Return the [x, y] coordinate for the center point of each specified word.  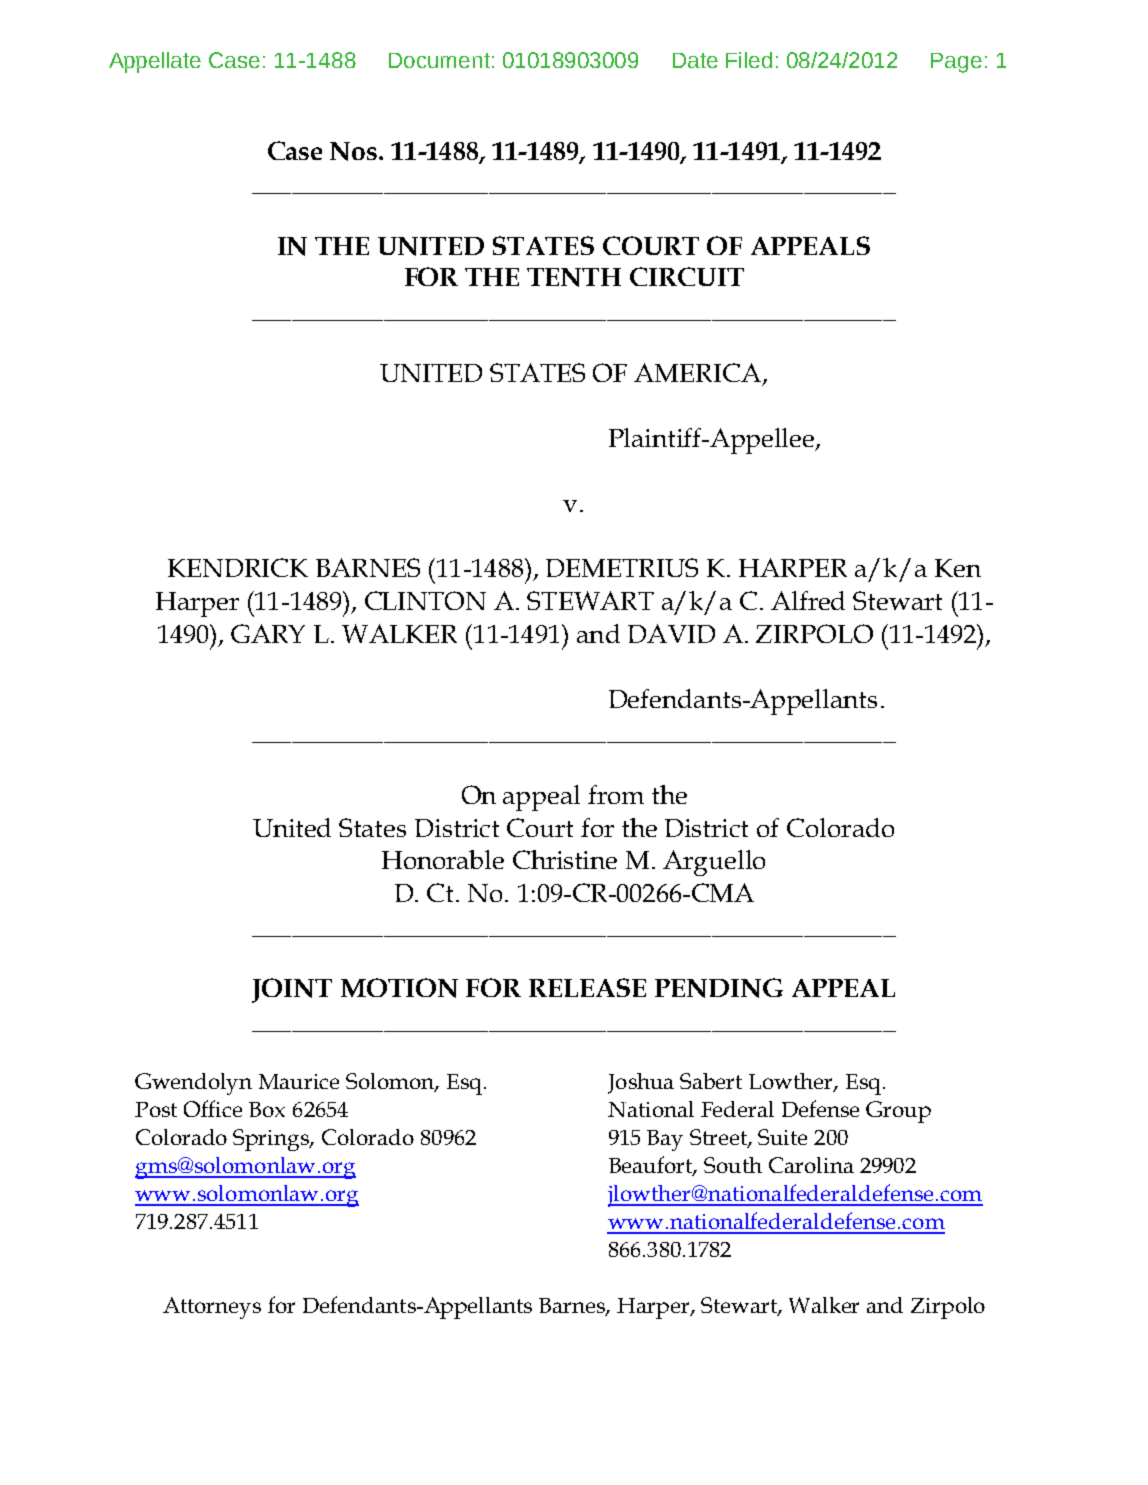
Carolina [811, 1165]
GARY [268, 633]
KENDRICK [238, 567]
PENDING [719, 988]
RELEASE [587, 987]
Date [695, 60]
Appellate [155, 62]
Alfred [808, 600]
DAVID [671, 633]
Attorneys [212, 1308]
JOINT [292, 990]
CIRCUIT [687, 276]
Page [956, 63]
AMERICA [699, 374]
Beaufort [652, 1166]
